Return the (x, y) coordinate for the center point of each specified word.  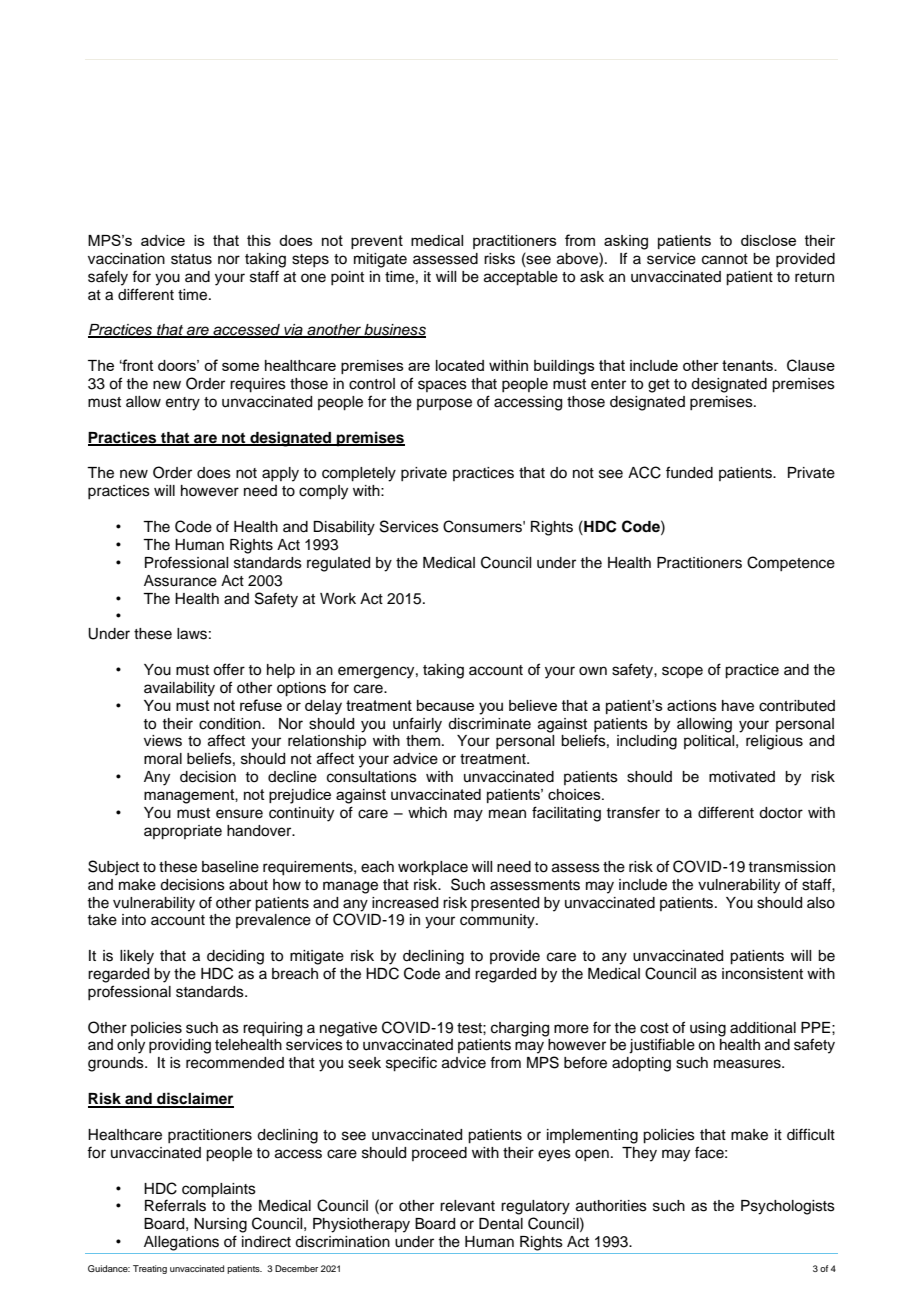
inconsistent (762, 974)
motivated (742, 777)
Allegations (181, 1243)
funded (689, 472)
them (423, 741)
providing (180, 1046)
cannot (725, 259)
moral (163, 759)
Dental (501, 1224)
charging (520, 1029)
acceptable (521, 278)
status (191, 259)
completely (359, 474)
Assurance (180, 581)
